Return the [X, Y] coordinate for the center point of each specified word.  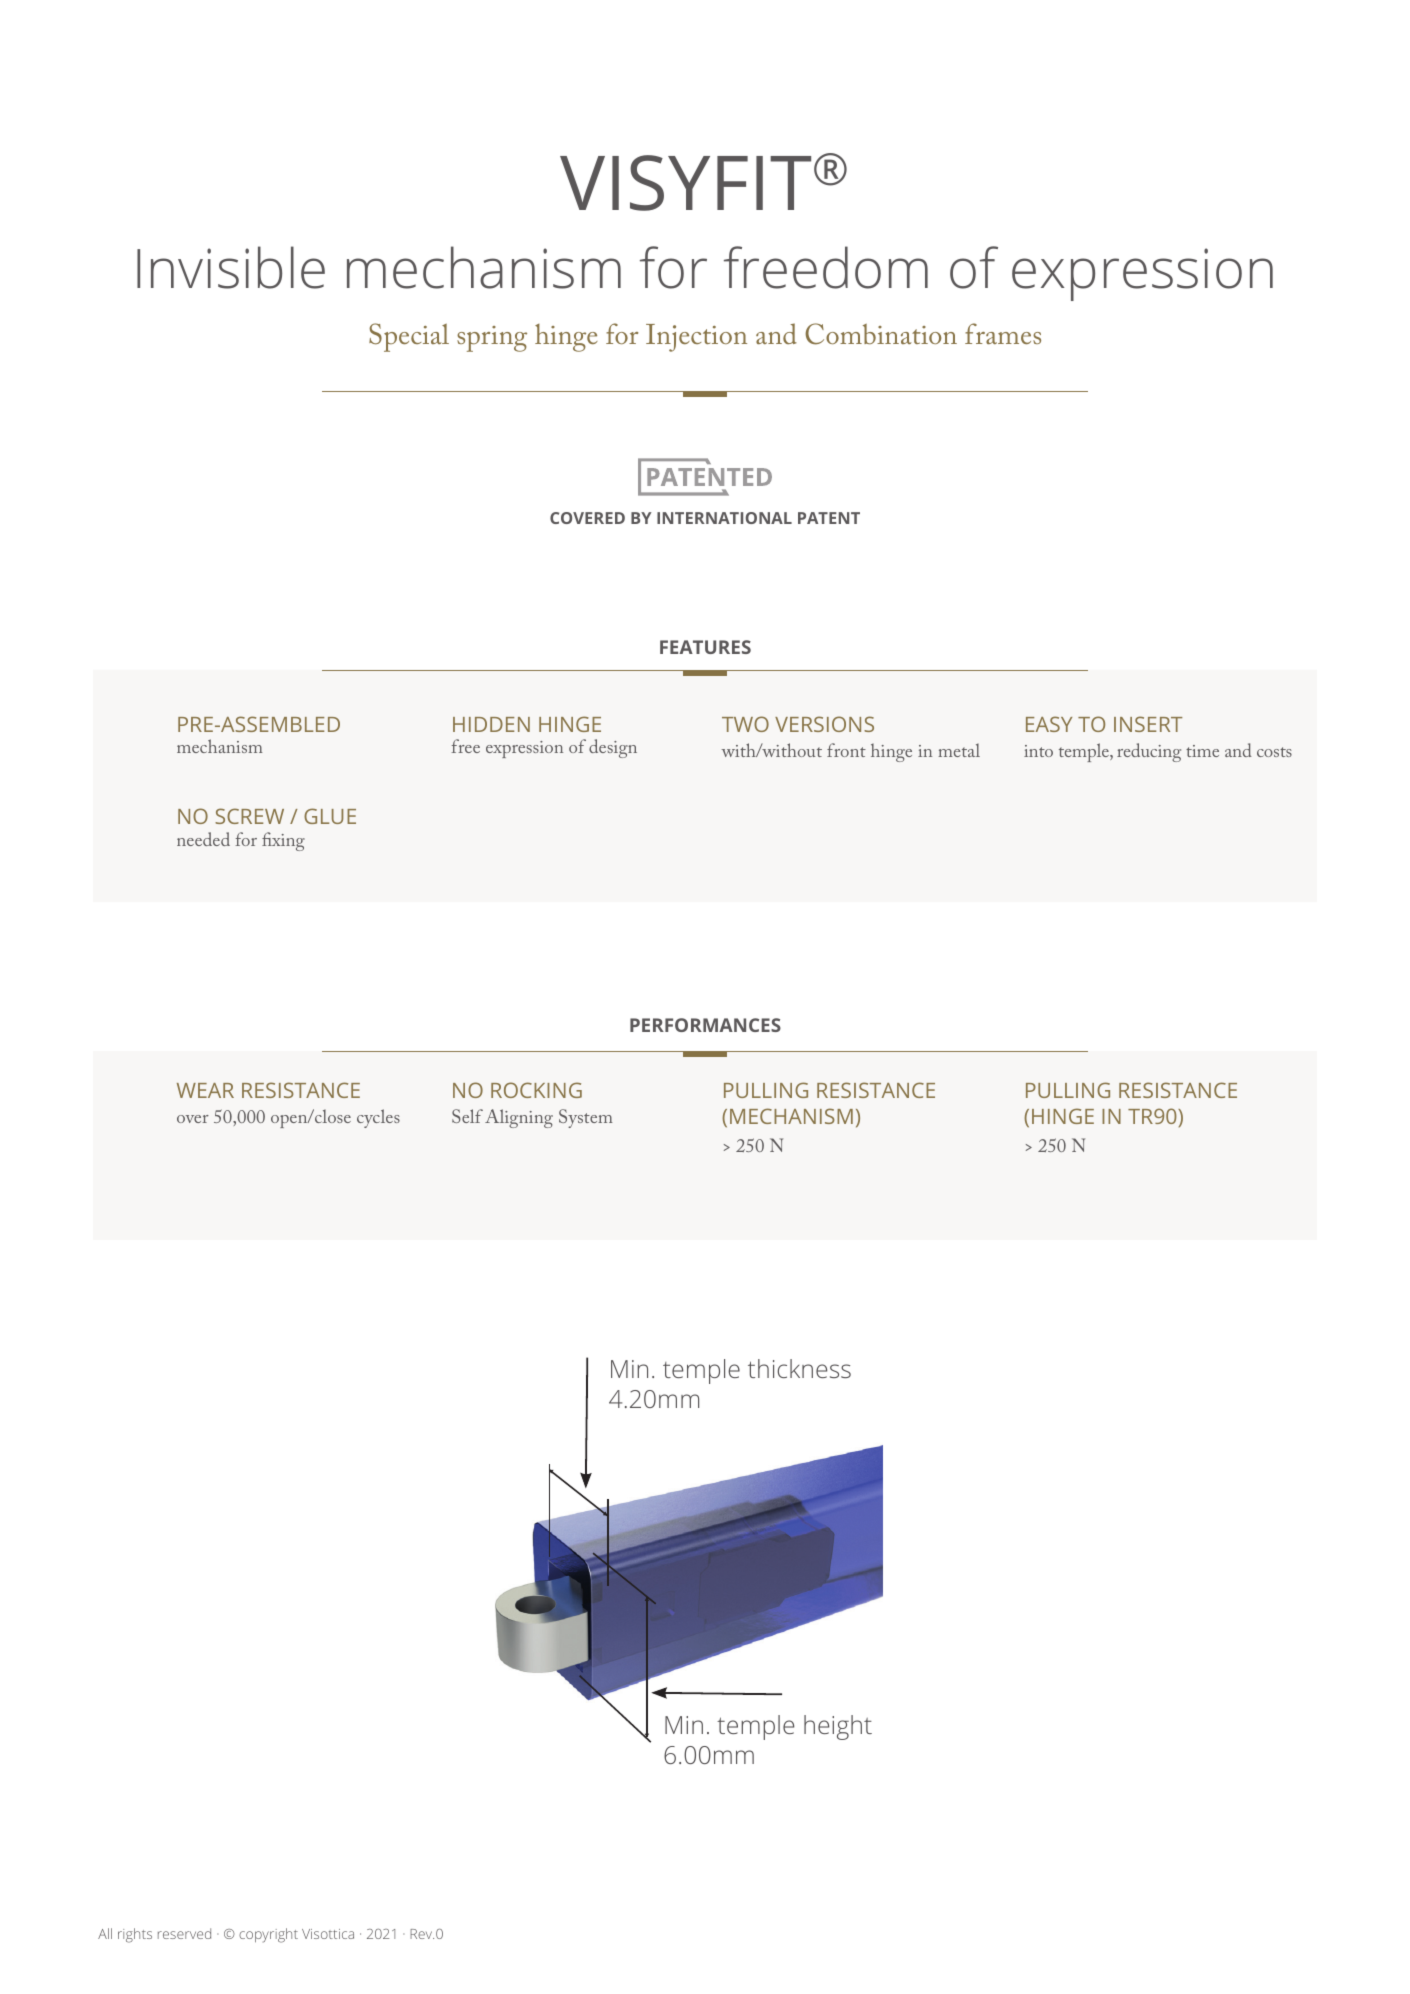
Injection [696, 338]
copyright [268, 1935]
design [613, 748]
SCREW [249, 816]
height [838, 1727]
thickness [799, 1368]
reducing [1149, 752]
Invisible [231, 267]
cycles [378, 1118]
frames [1003, 333]
